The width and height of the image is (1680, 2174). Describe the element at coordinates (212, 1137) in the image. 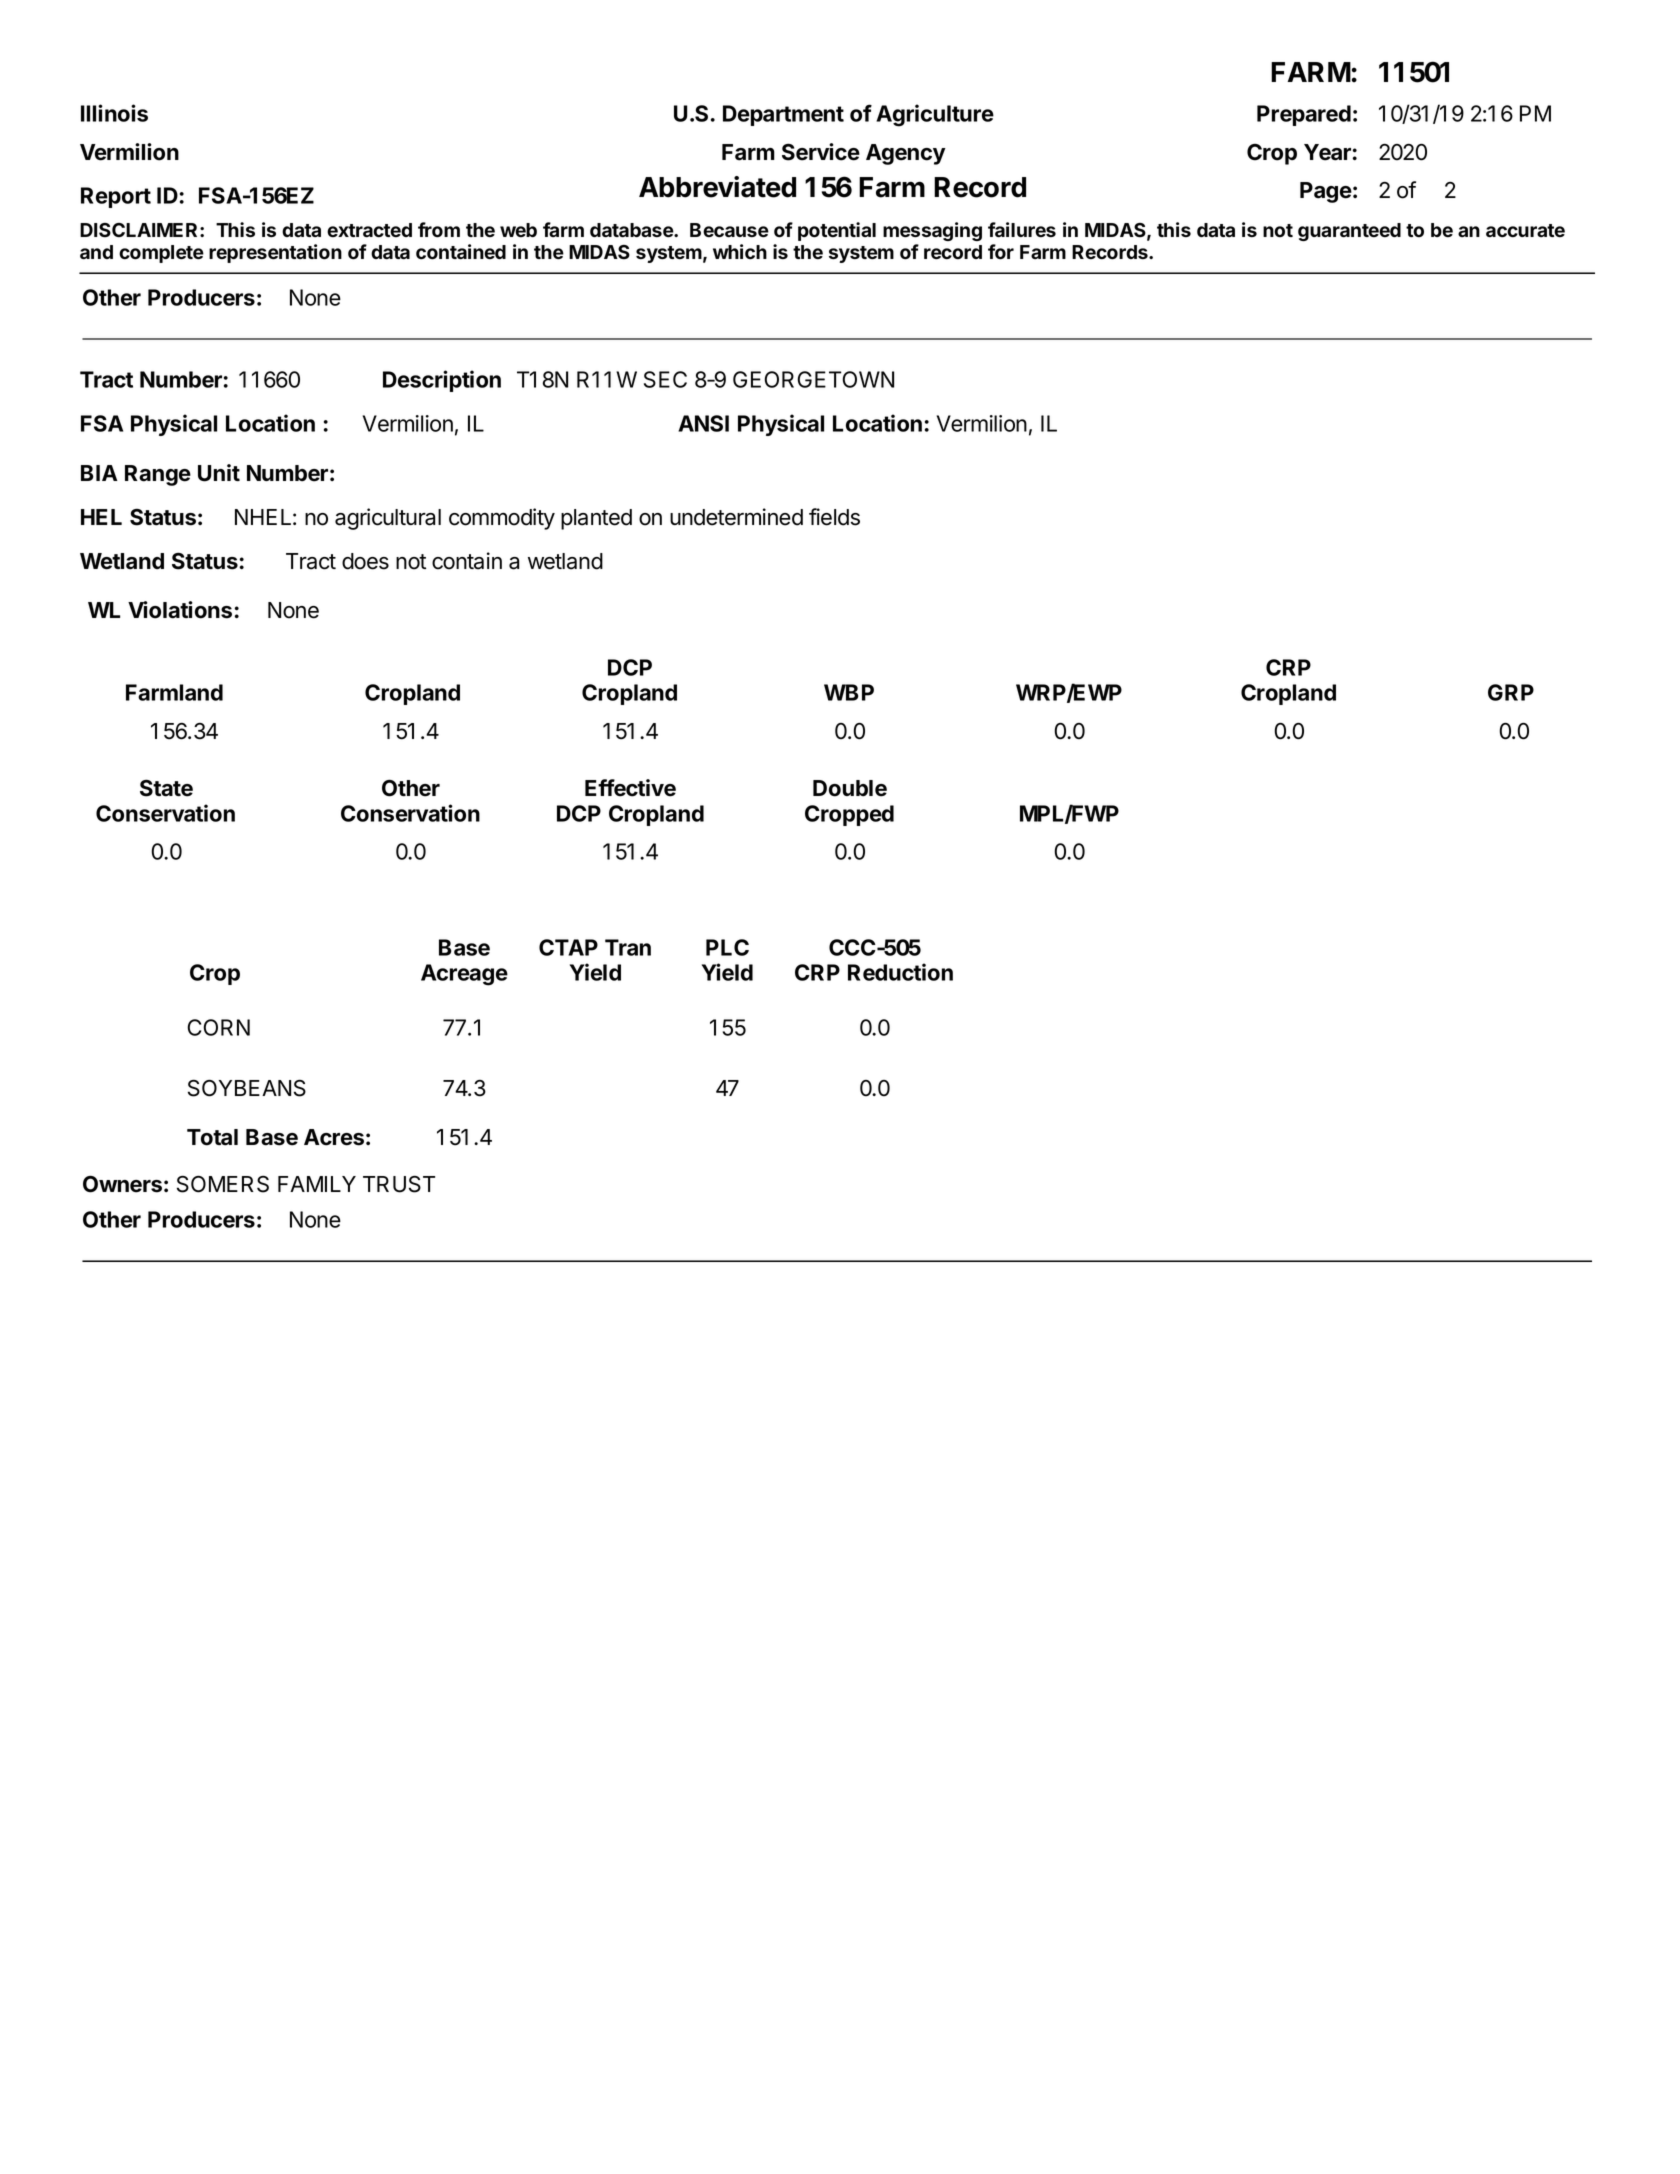

I see `Total` at that location.
